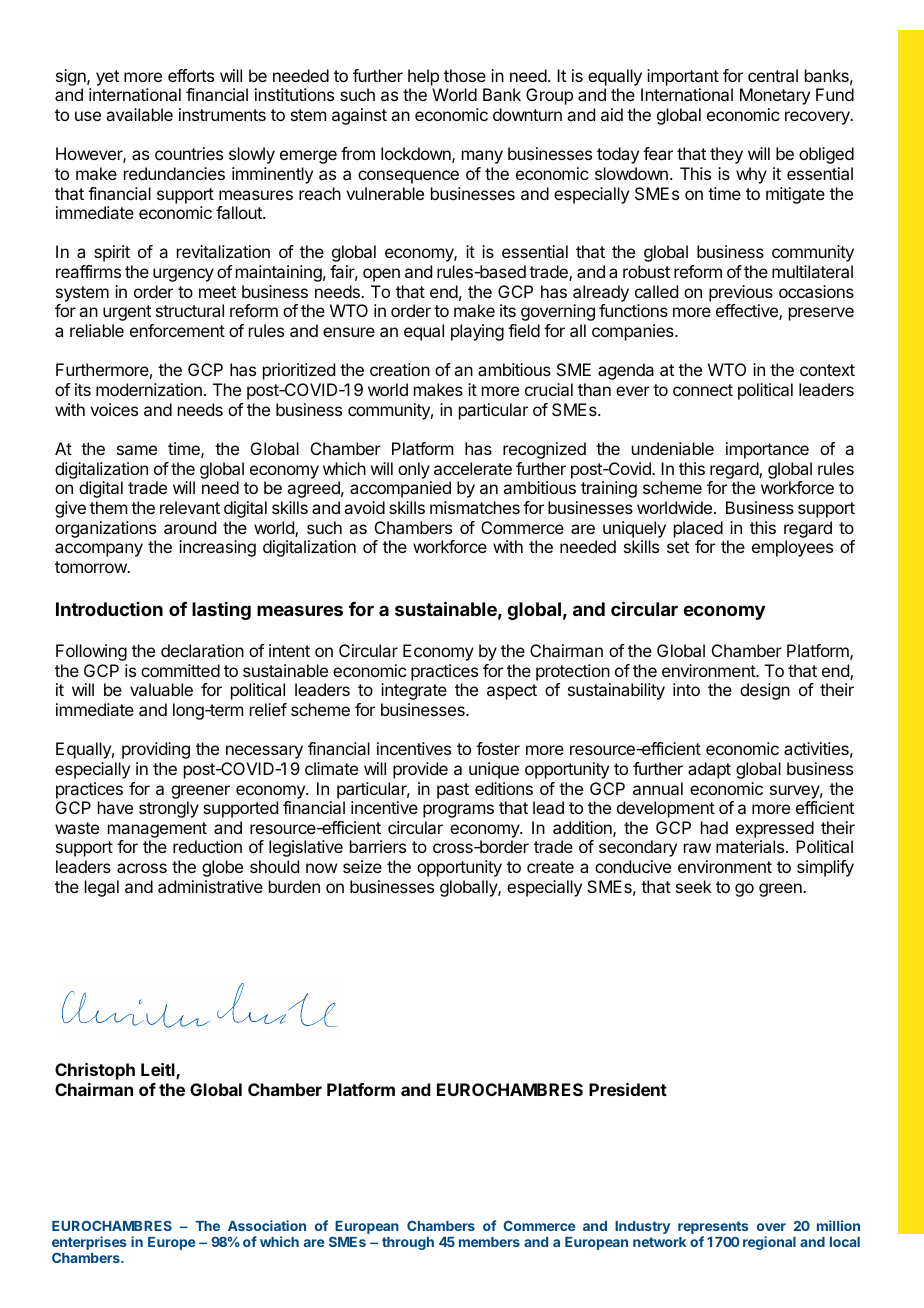  What do you see at coordinates (489, 1242) in the screenshot?
I see `members` at bounding box center [489, 1242].
